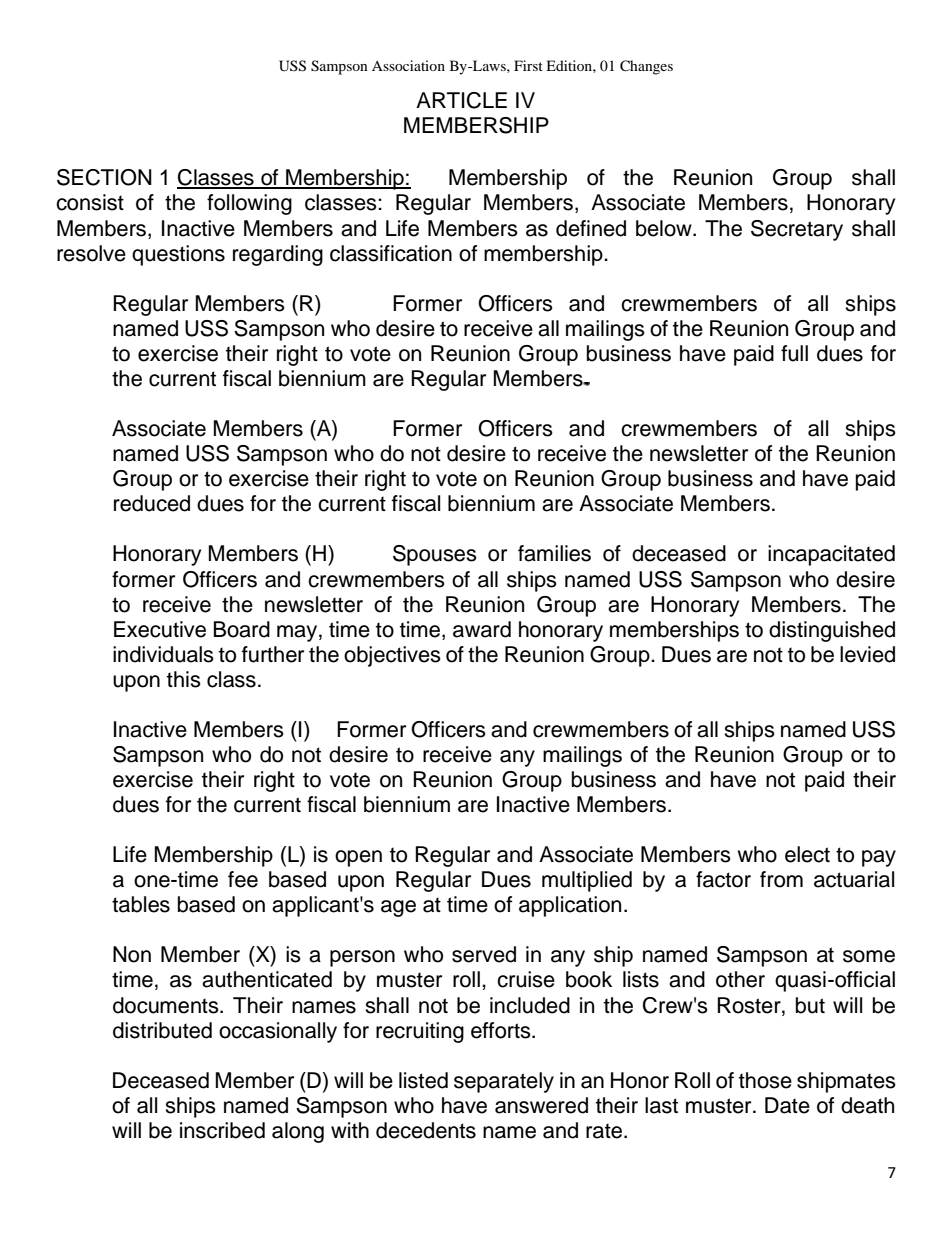 The width and height of the document is (952, 1233). What do you see at coordinates (832, 631) in the document?
I see `distinguished` at bounding box center [832, 631].
